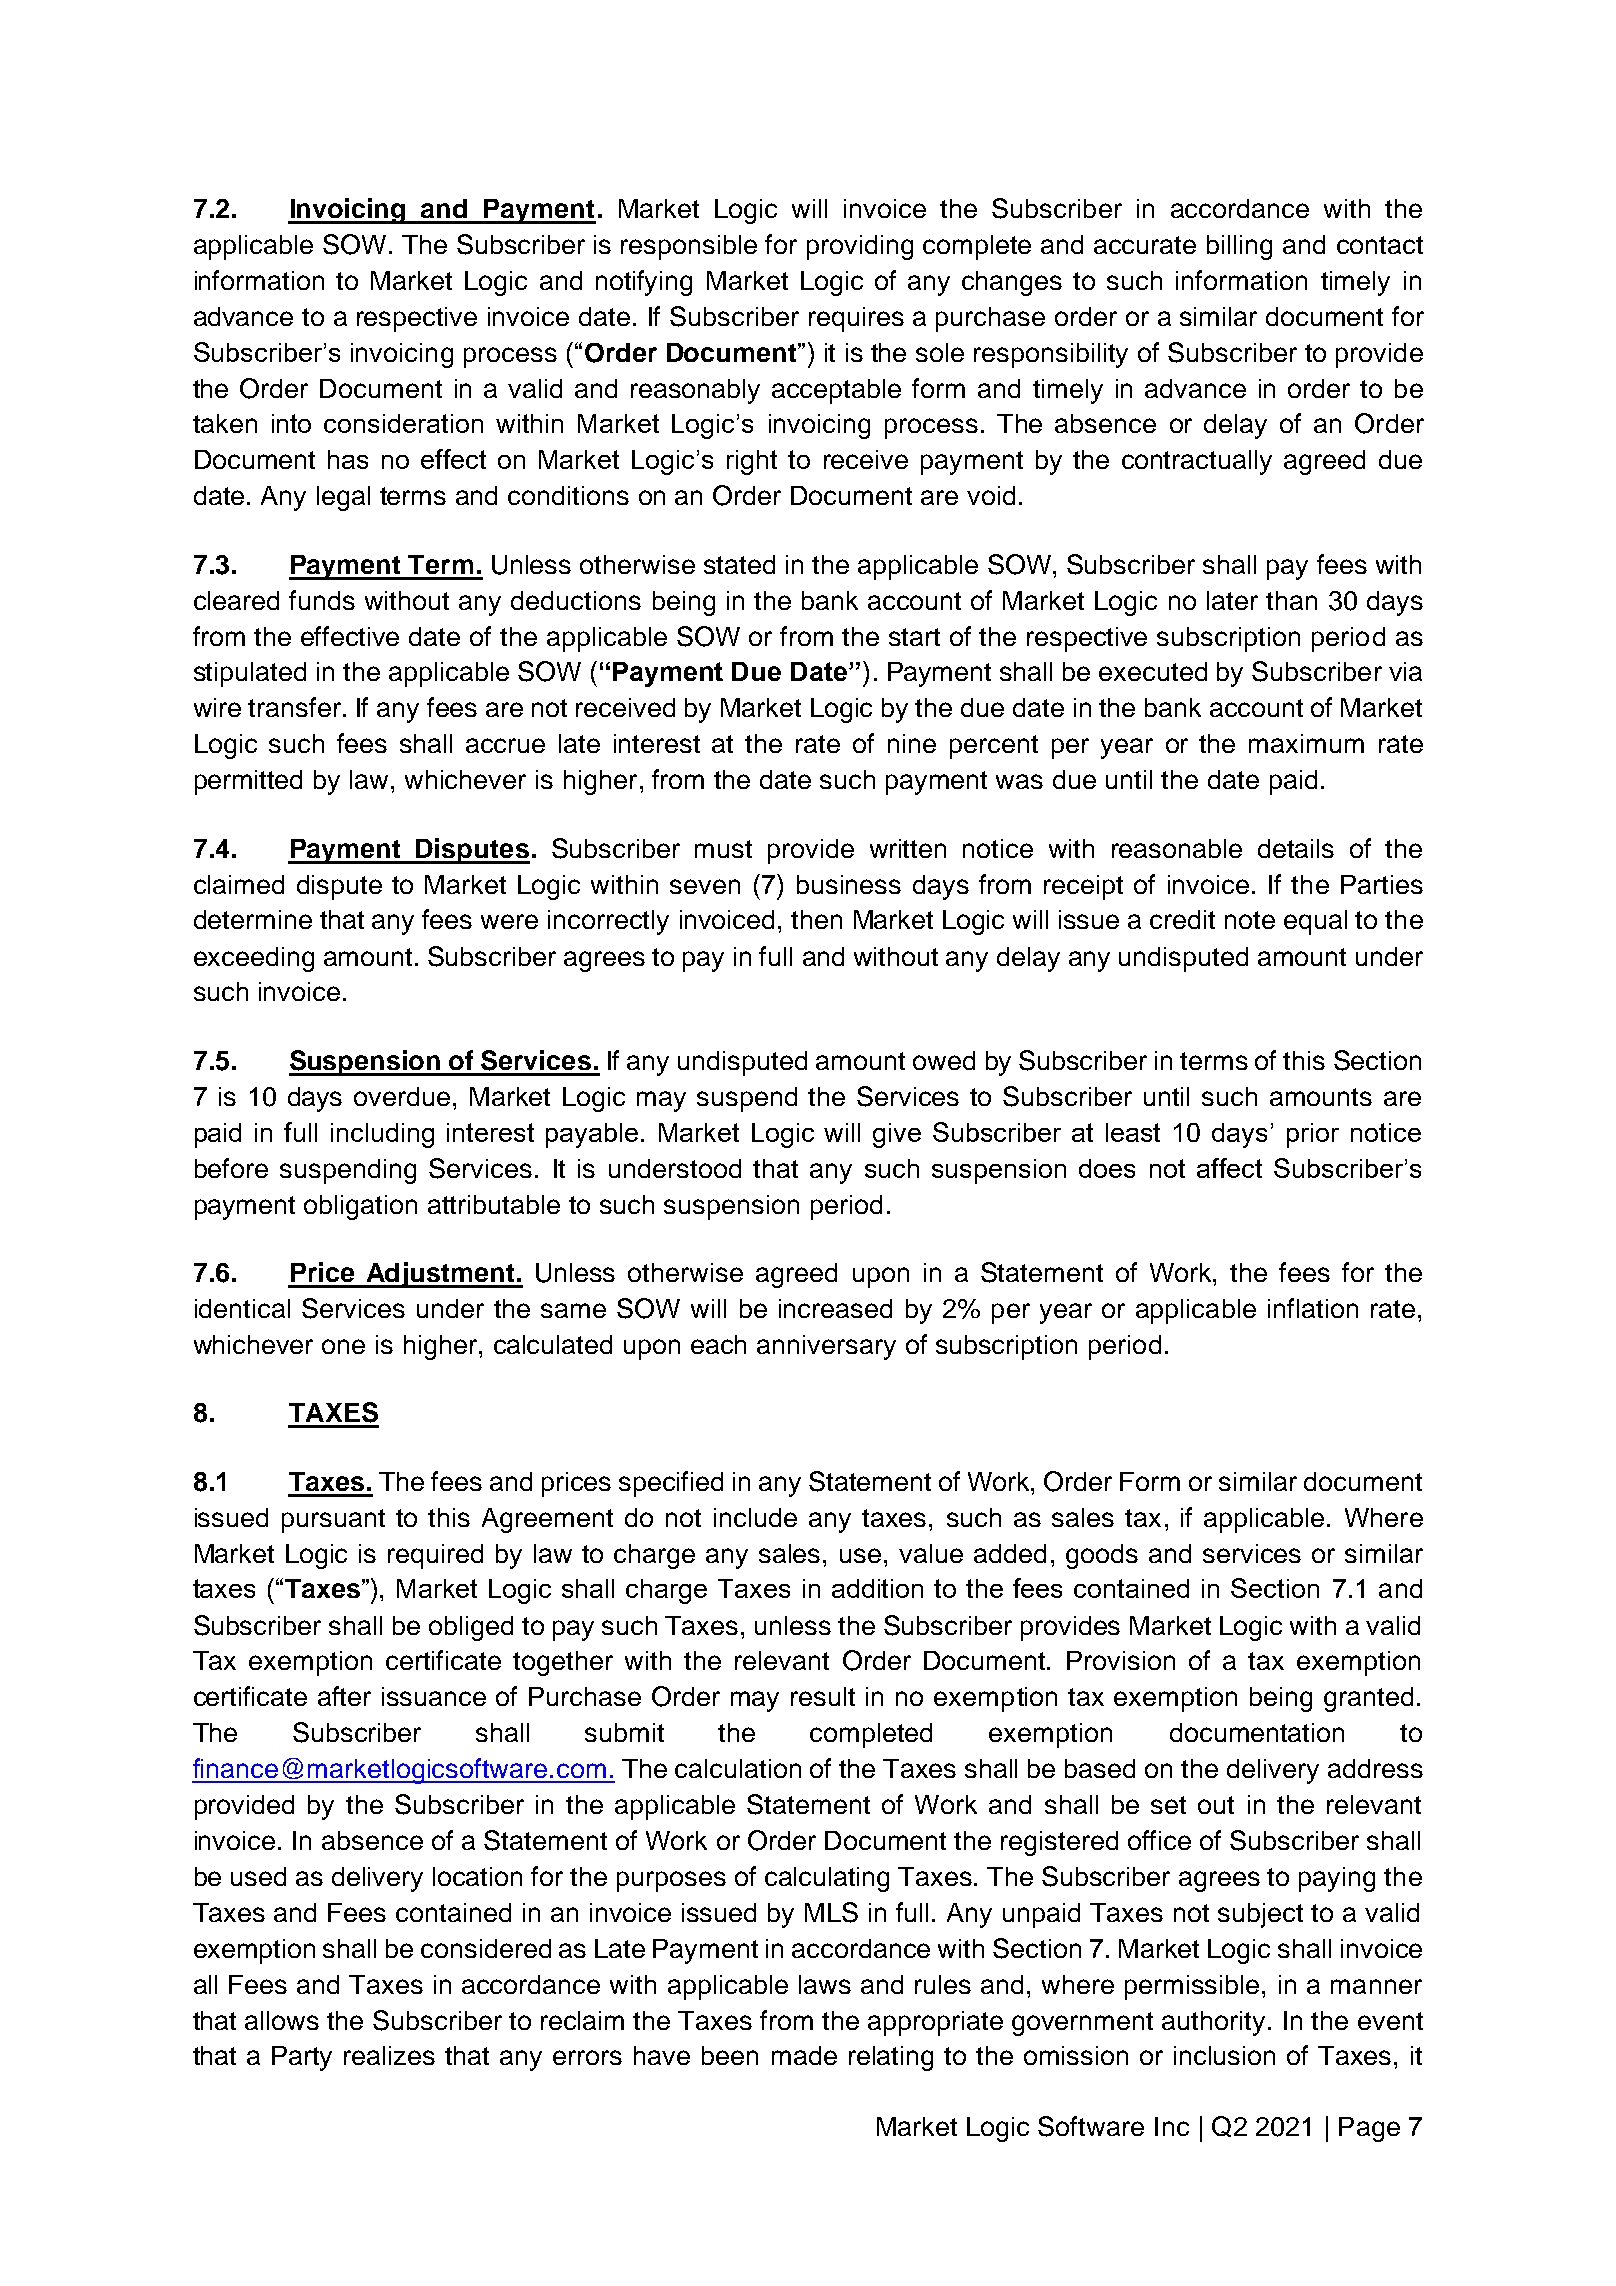 This screenshot has height=2286, width=1616. Describe the element at coordinates (403, 423) in the screenshot. I see `consideration` at that location.
